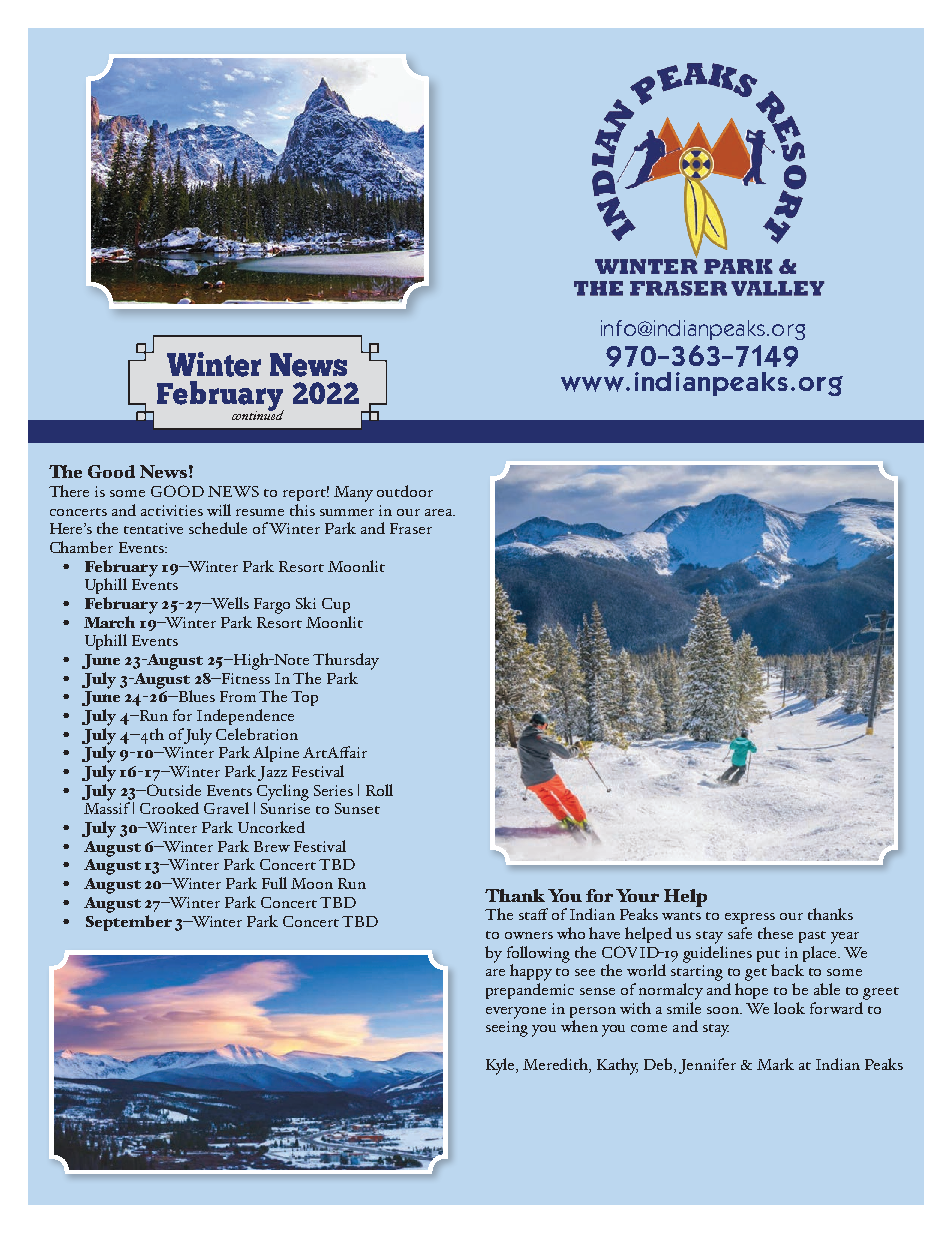  What do you see at coordinates (347, 512) in the screenshot?
I see `summer` at bounding box center [347, 512].
